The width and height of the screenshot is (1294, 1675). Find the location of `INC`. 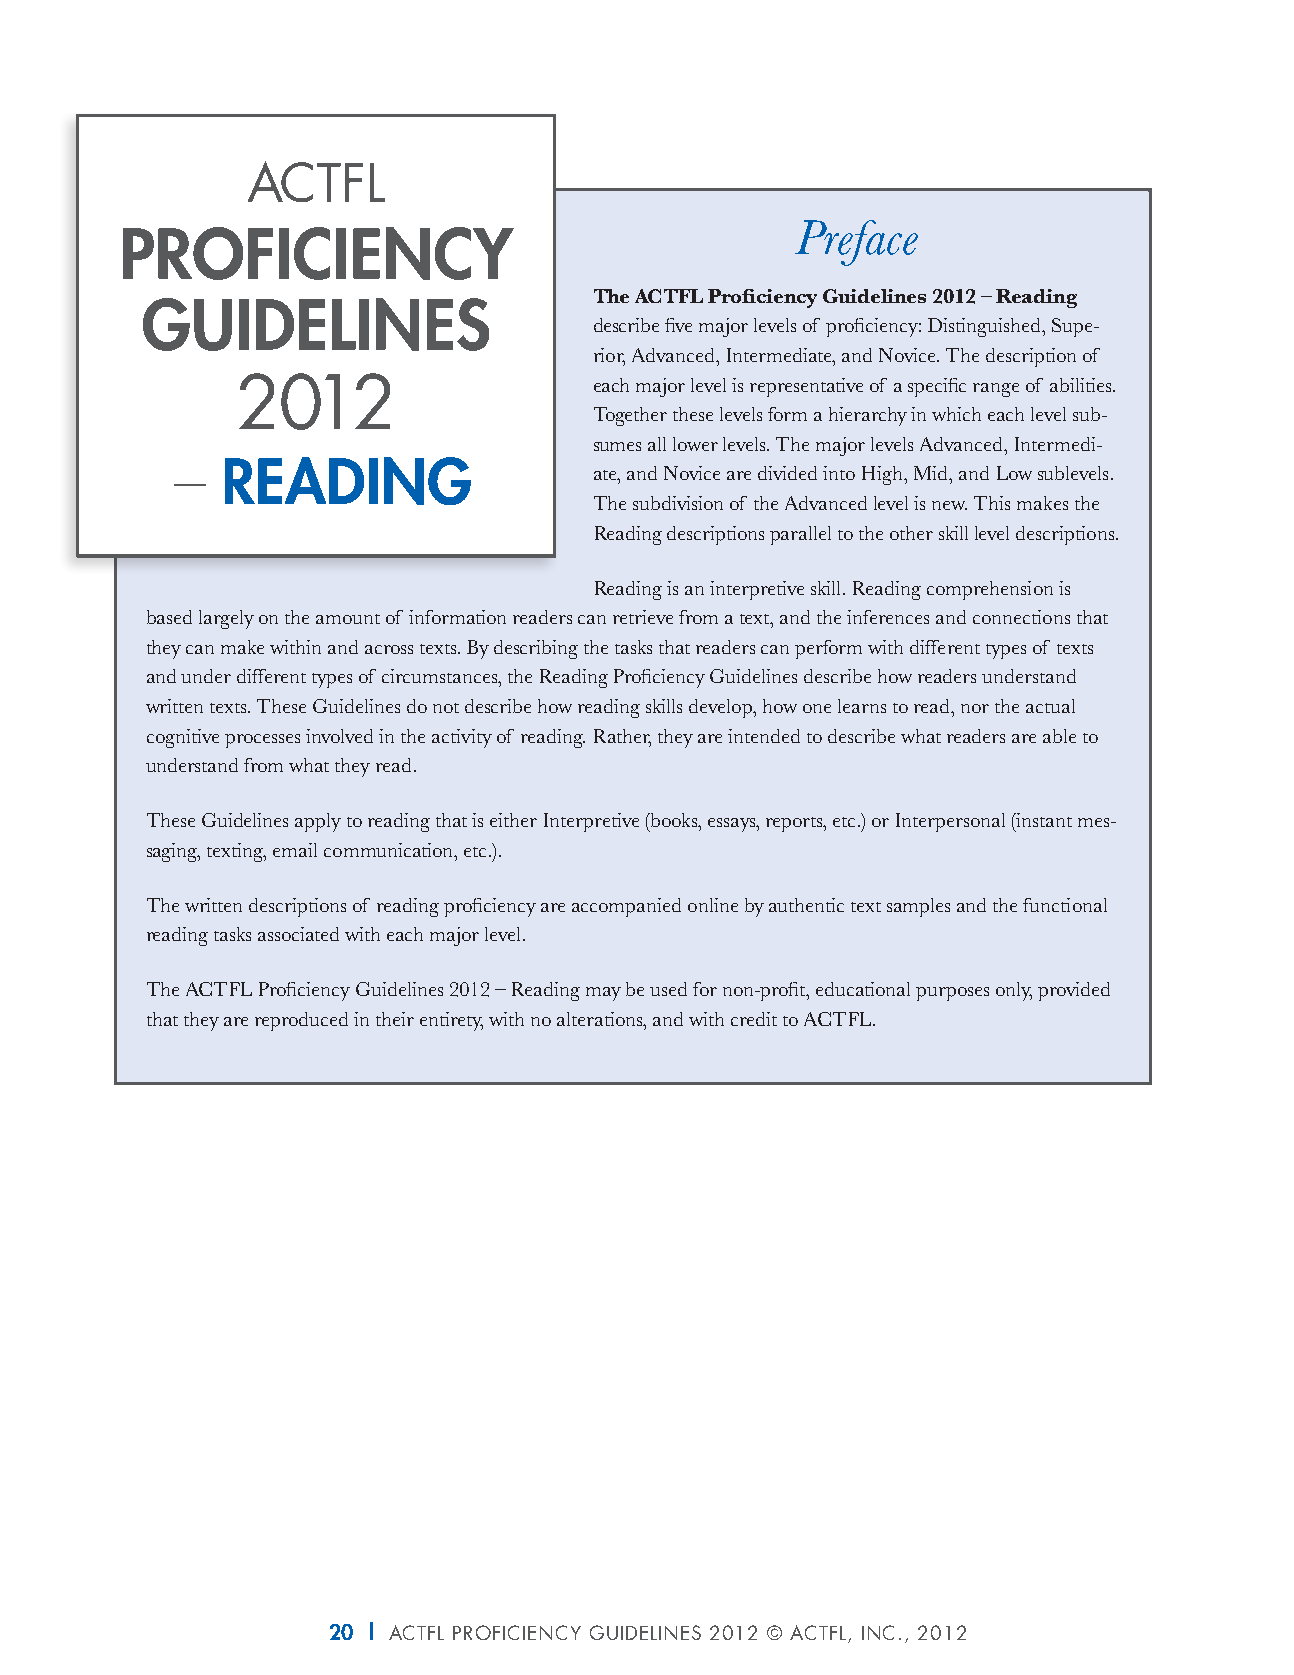

INC is located at coordinates (878, 1632).
